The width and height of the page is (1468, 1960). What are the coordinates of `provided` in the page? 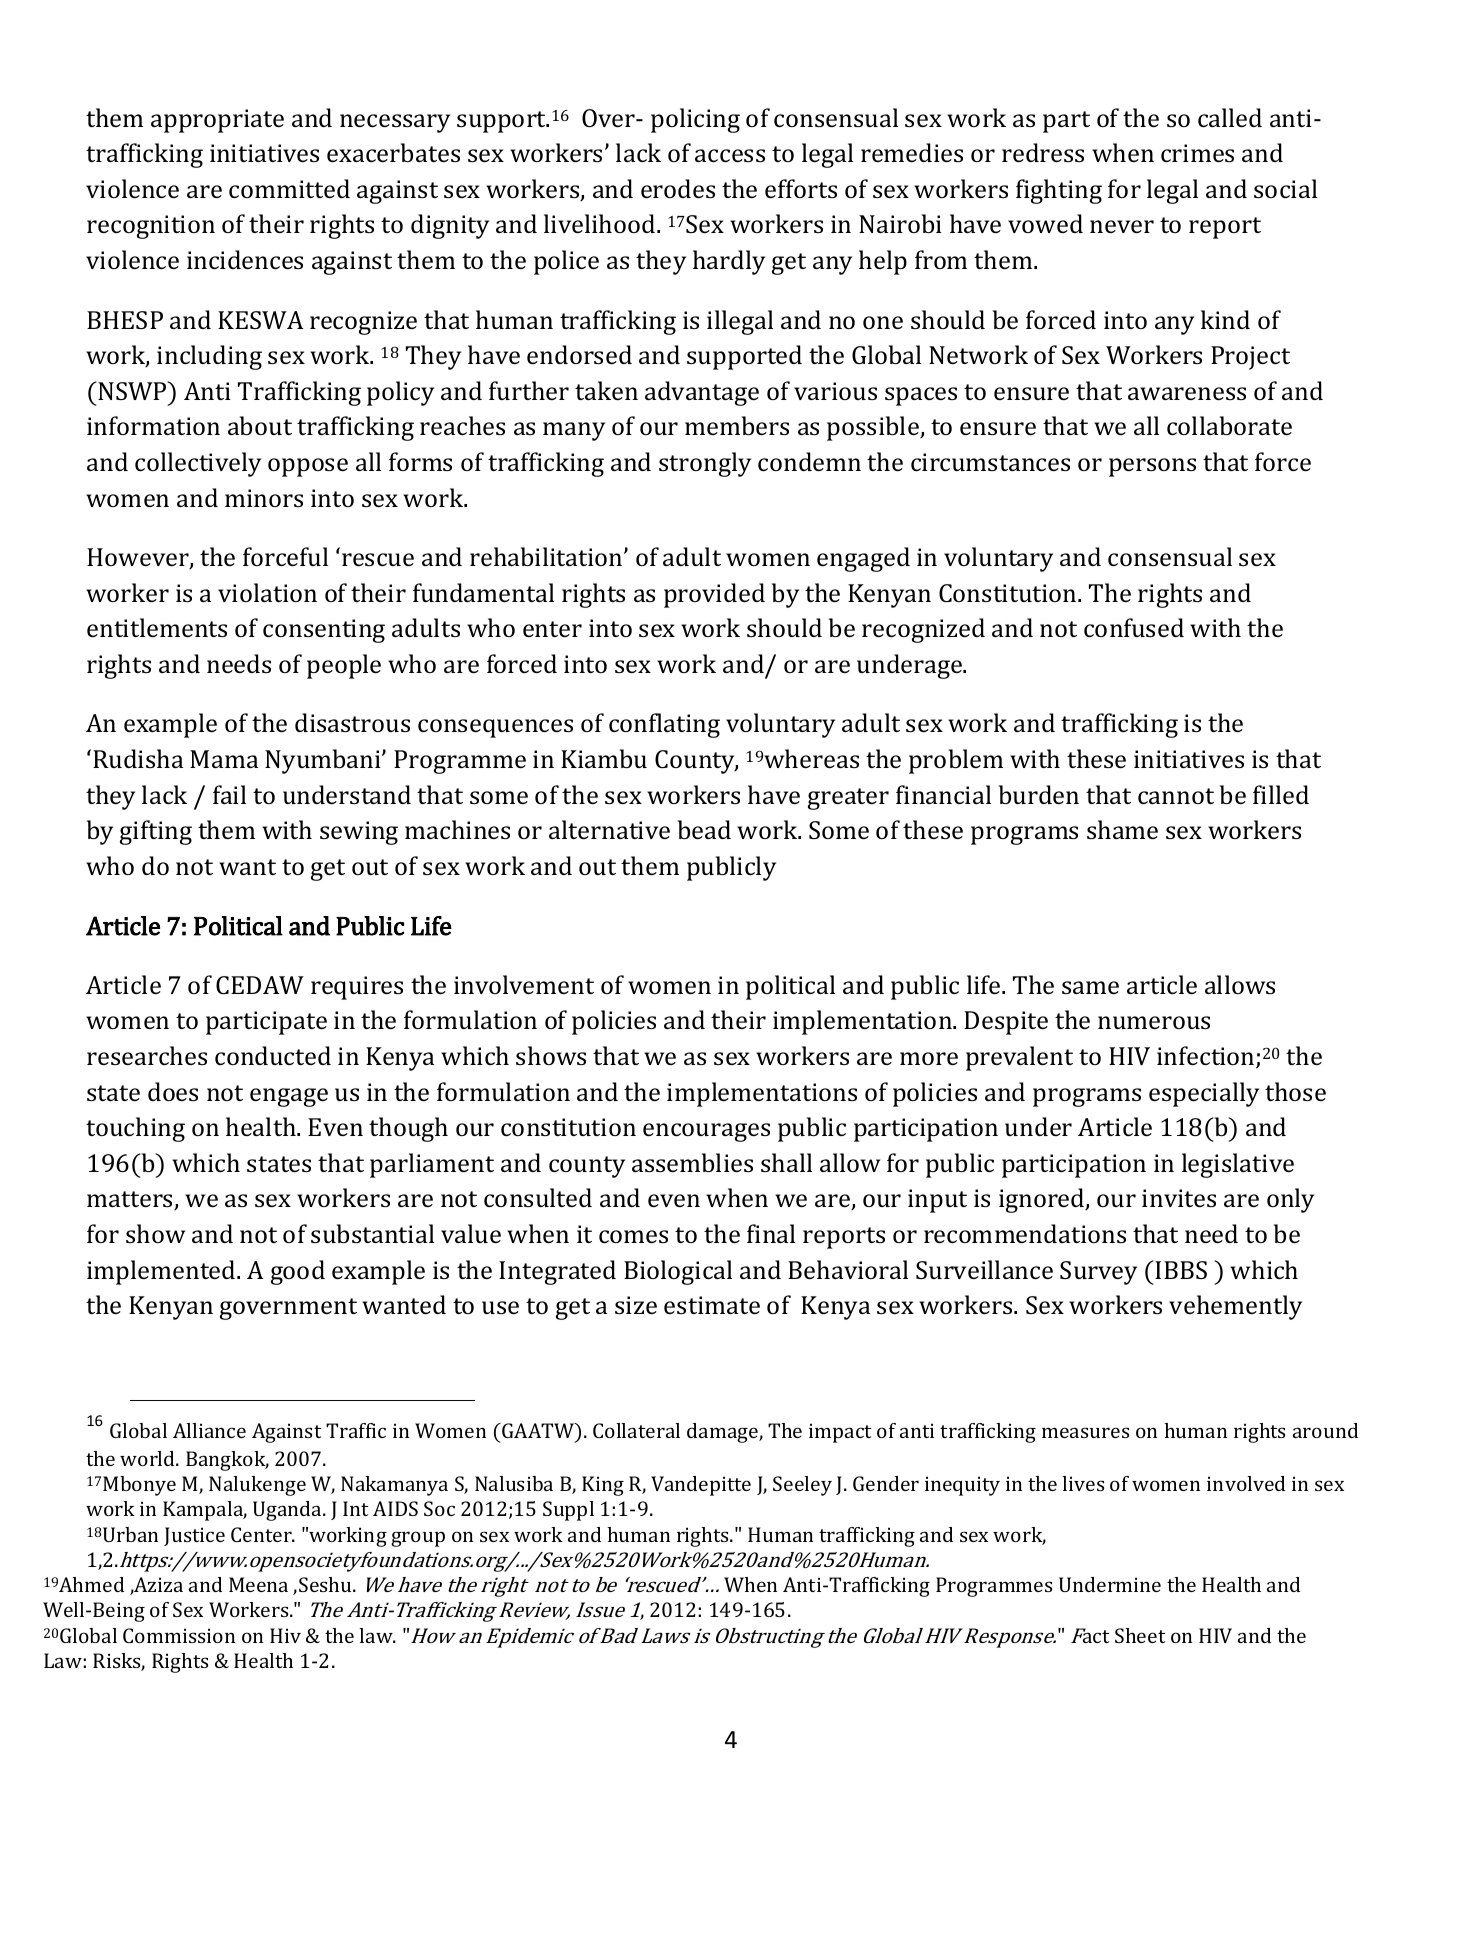 It's located at (714, 595).
